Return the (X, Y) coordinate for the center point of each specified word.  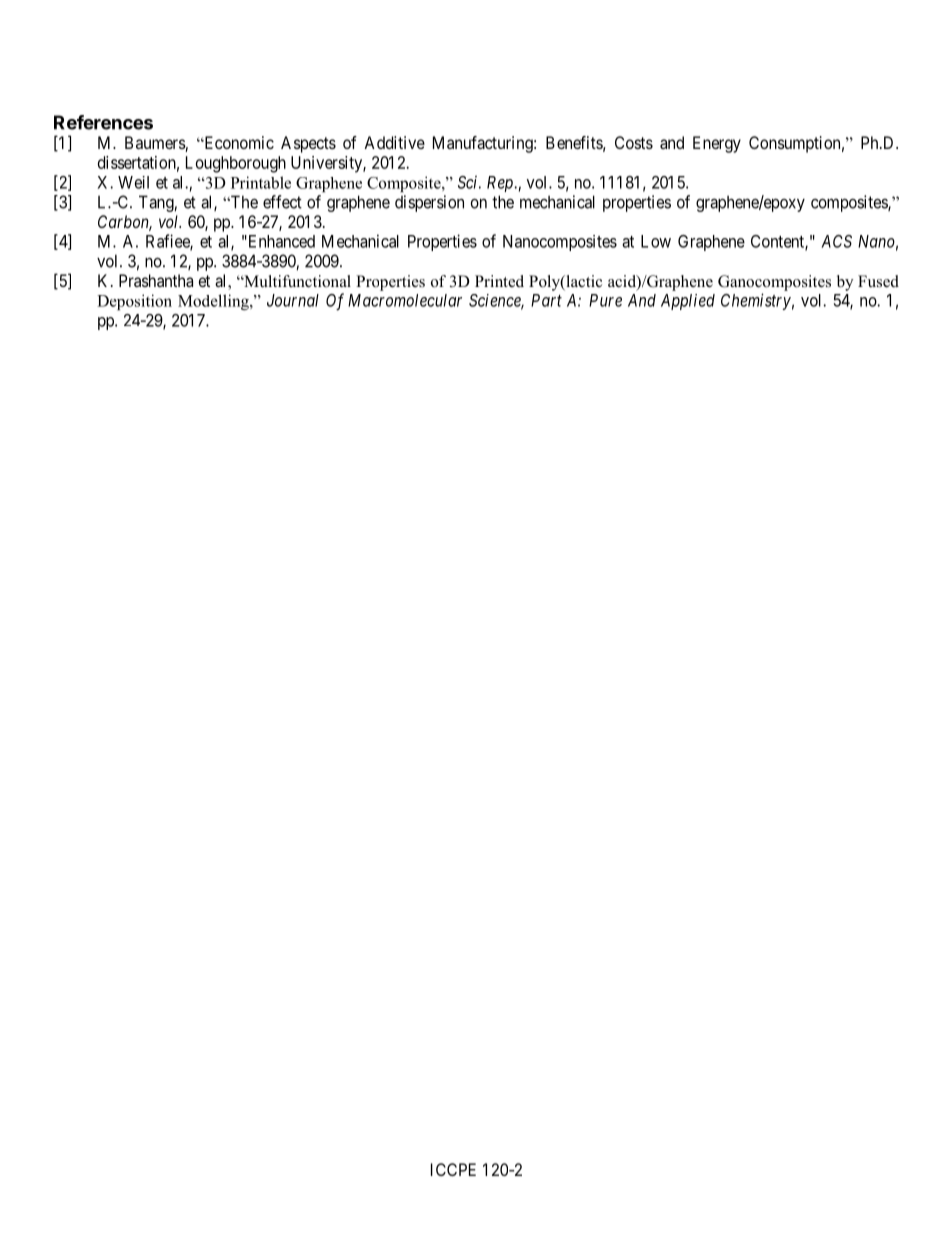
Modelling (214, 302)
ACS (836, 241)
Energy (717, 144)
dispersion (429, 203)
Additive (394, 142)
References (103, 122)
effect (282, 202)
